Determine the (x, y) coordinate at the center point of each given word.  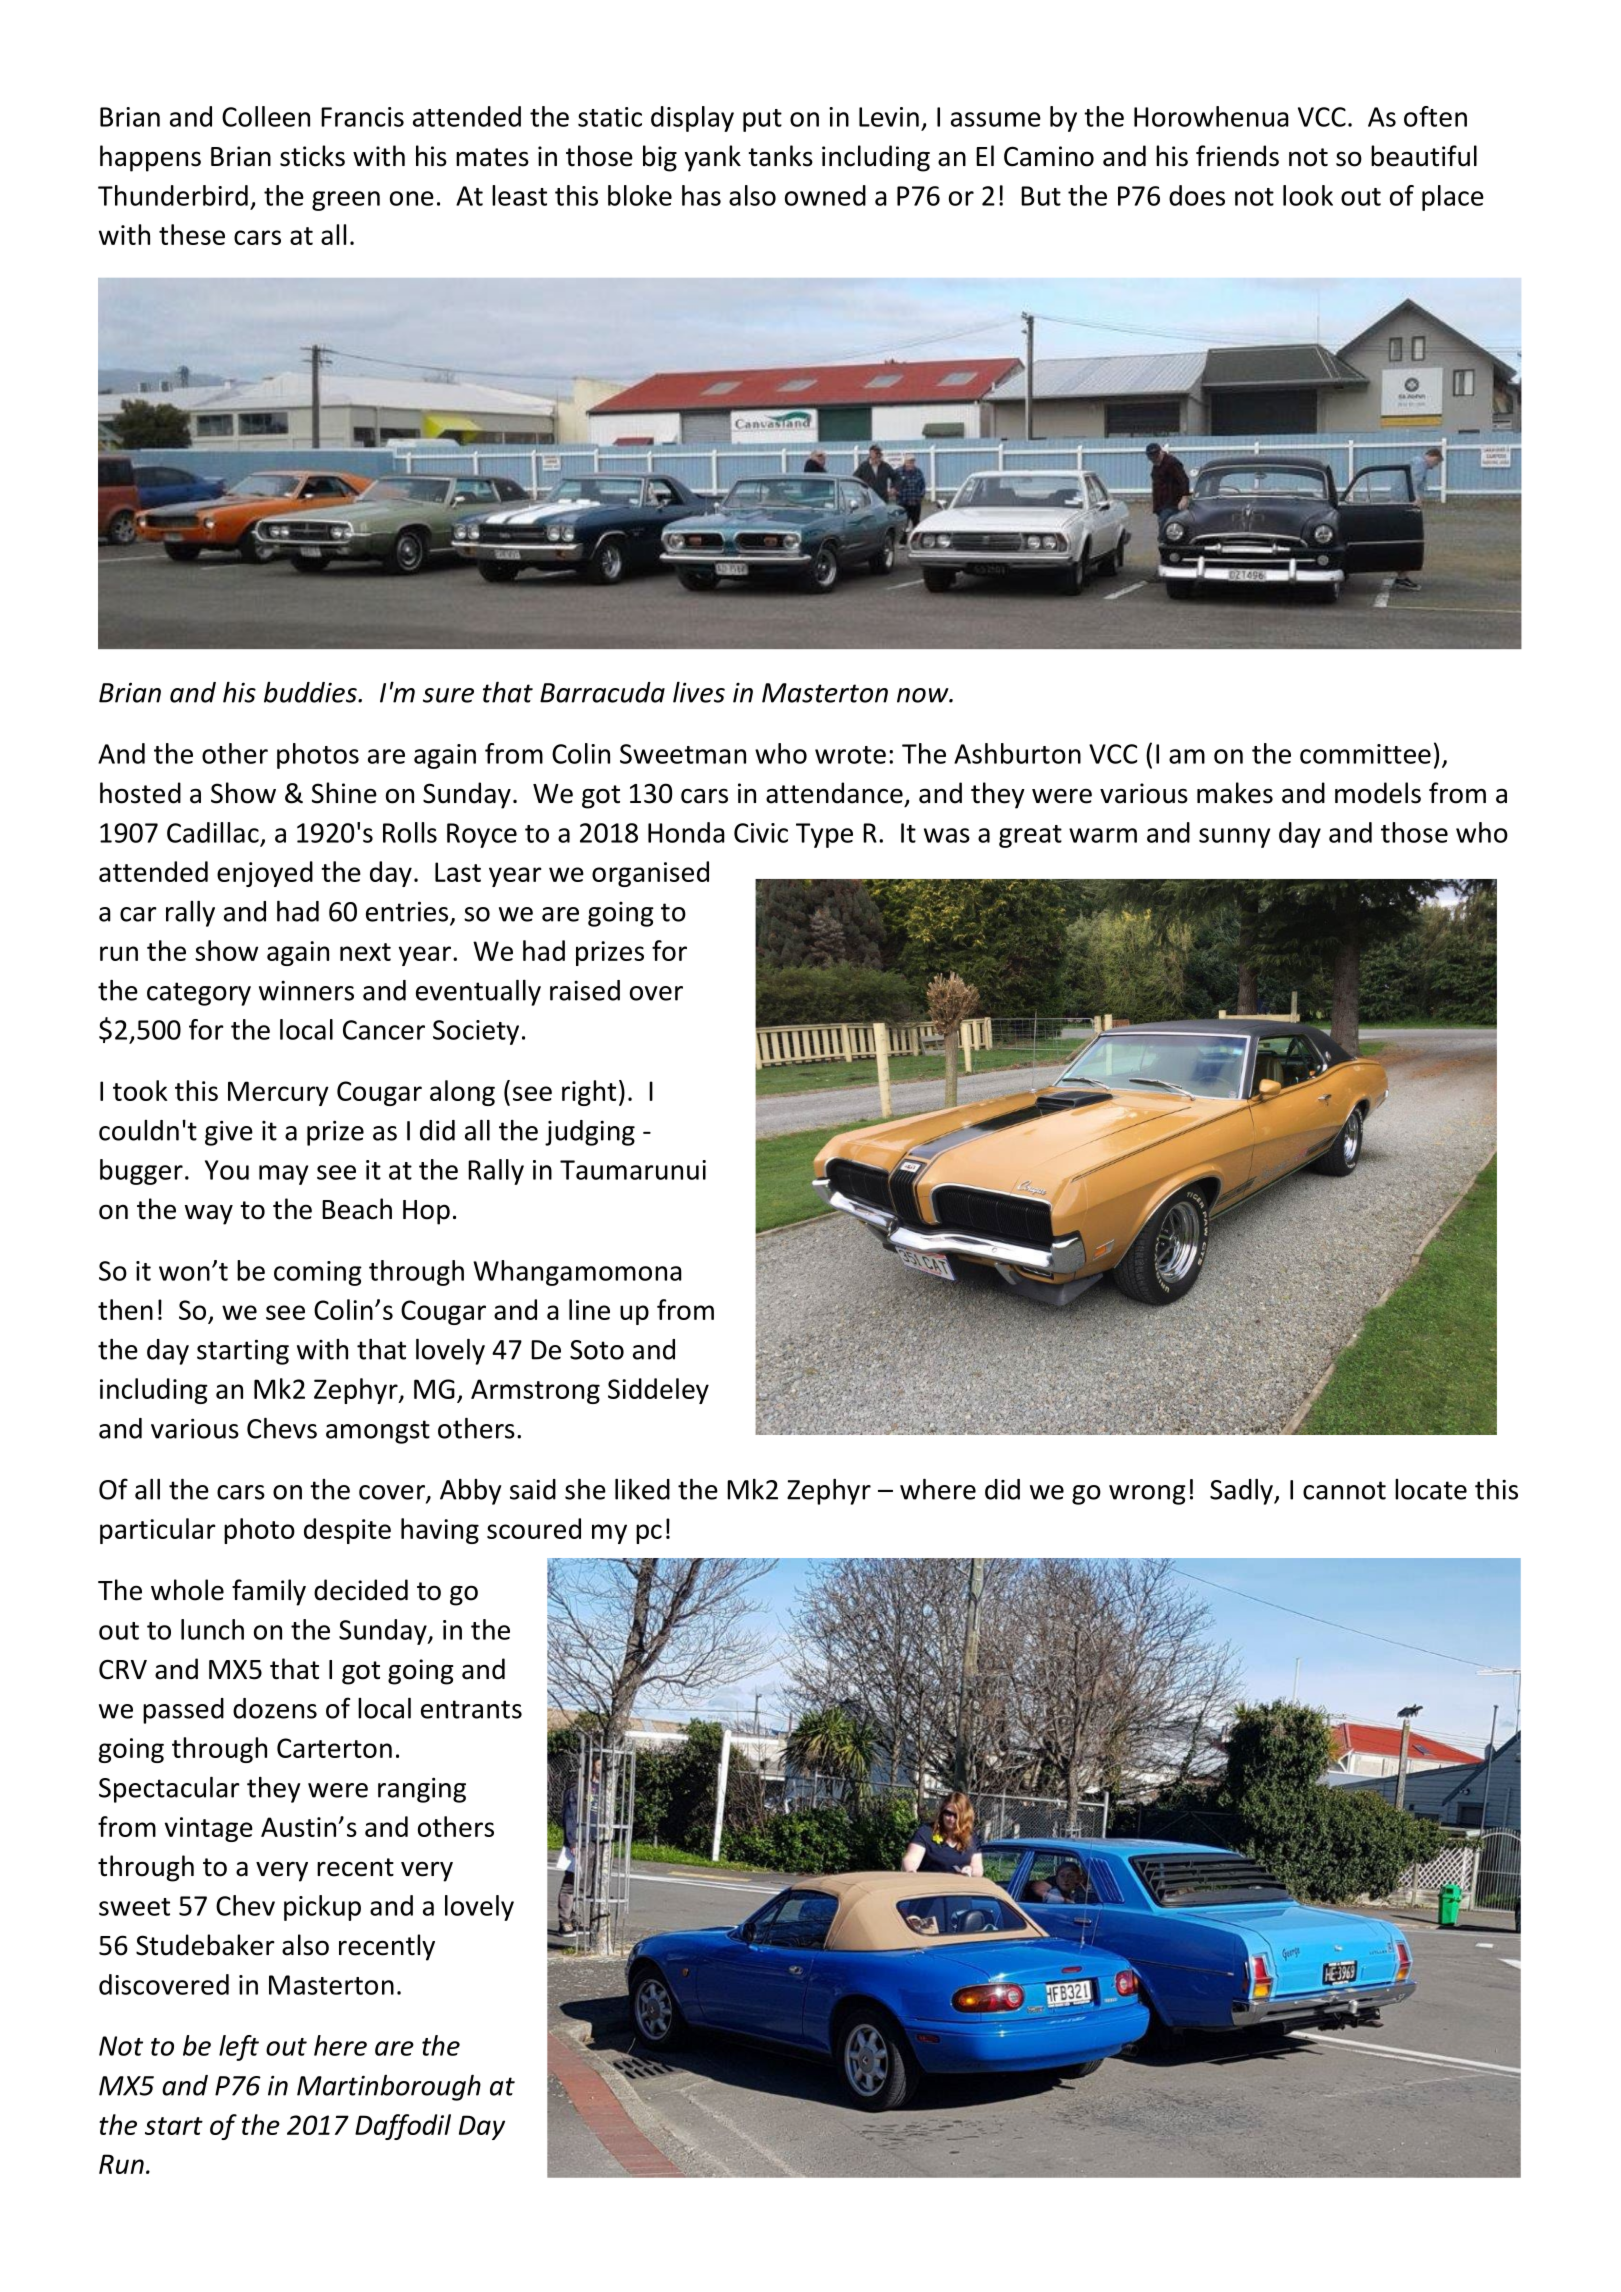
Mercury (278, 1093)
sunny (1234, 838)
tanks (781, 156)
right (589, 1093)
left (239, 2048)
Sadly (1242, 1492)
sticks (312, 156)
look (1308, 195)
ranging (422, 1790)
